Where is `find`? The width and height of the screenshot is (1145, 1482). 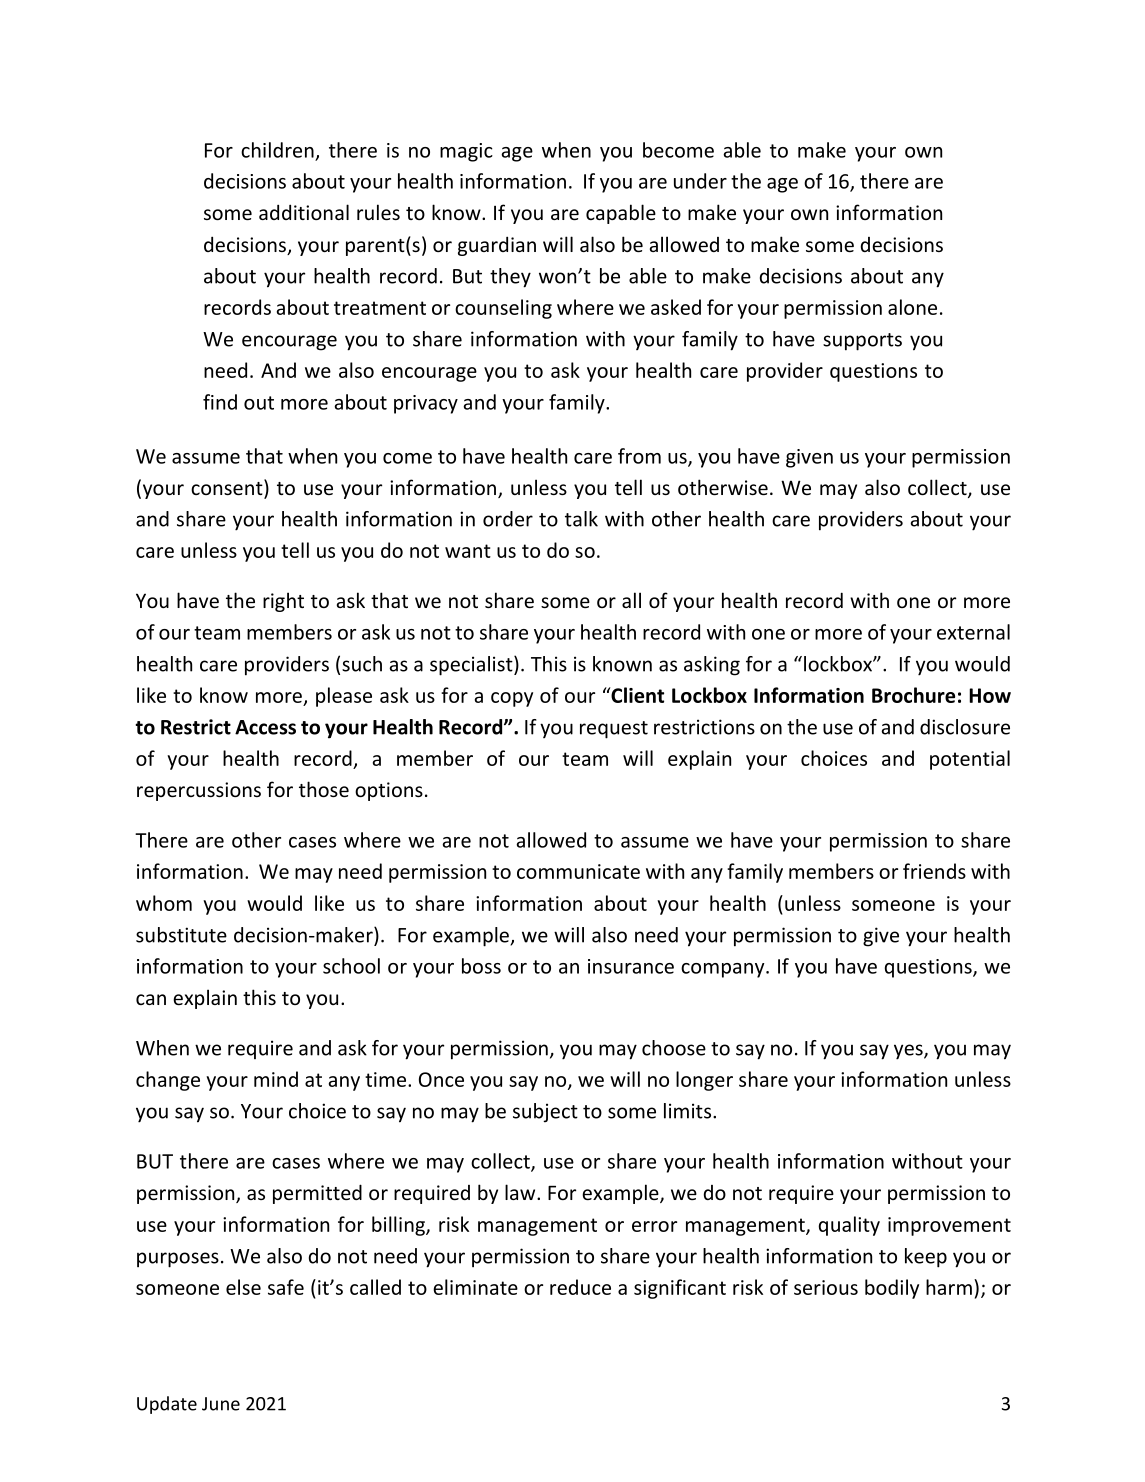
find is located at coordinates (220, 402).
